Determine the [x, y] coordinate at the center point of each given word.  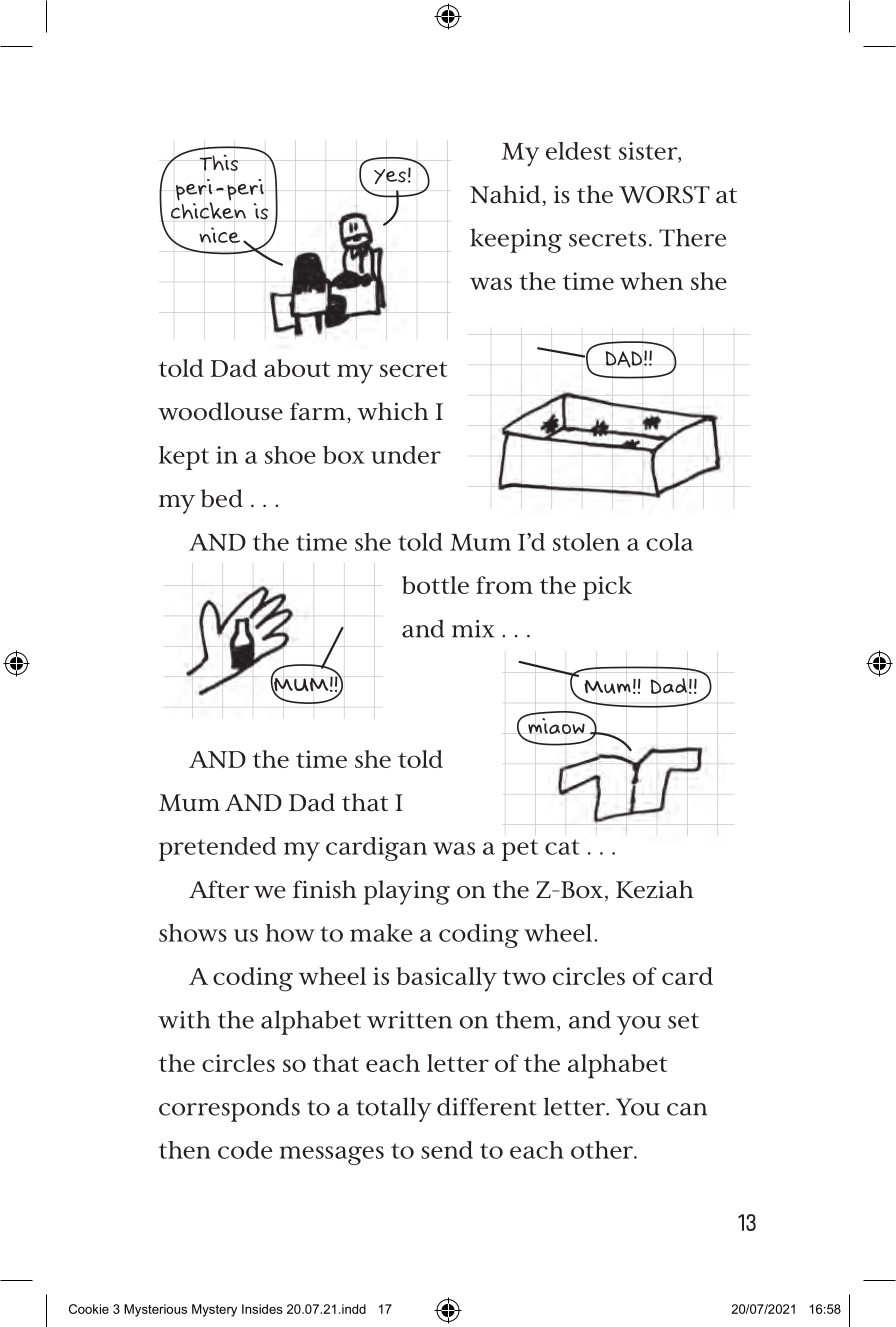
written [409, 1020]
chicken [208, 211]
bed [222, 498]
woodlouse [220, 411]
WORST [664, 195]
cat [562, 847]
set [683, 1021]
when [651, 281]
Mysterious [155, 1310]
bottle [435, 585]
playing [406, 892]
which [393, 411]
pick [607, 588]
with [184, 1019]
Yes [390, 176]
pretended [217, 849]
